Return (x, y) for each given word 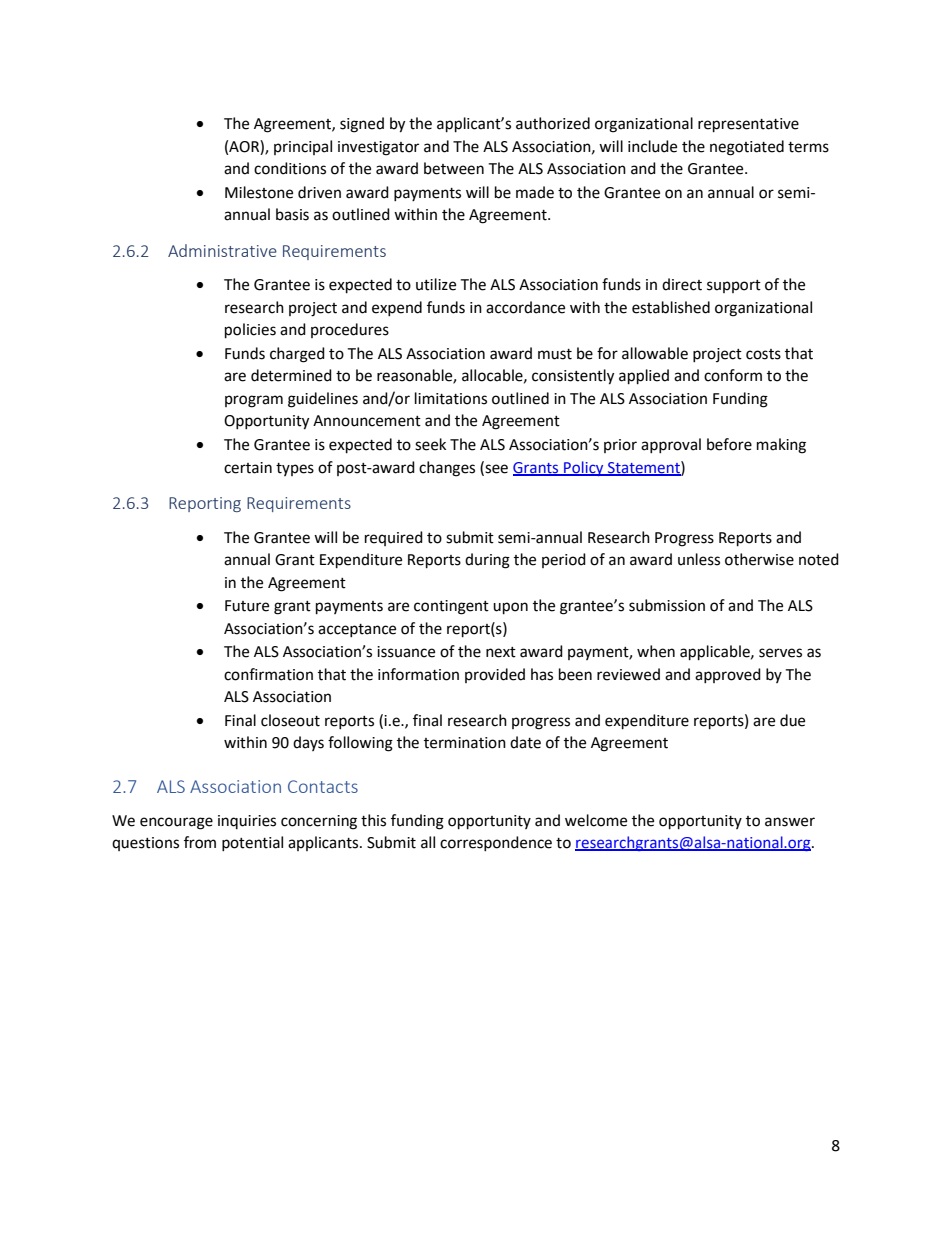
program (254, 401)
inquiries (247, 822)
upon (510, 608)
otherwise (759, 559)
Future (247, 606)
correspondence (496, 843)
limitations (451, 398)
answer (790, 822)
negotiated (747, 148)
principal (303, 147)
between (454, 168)
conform (733, 375)
